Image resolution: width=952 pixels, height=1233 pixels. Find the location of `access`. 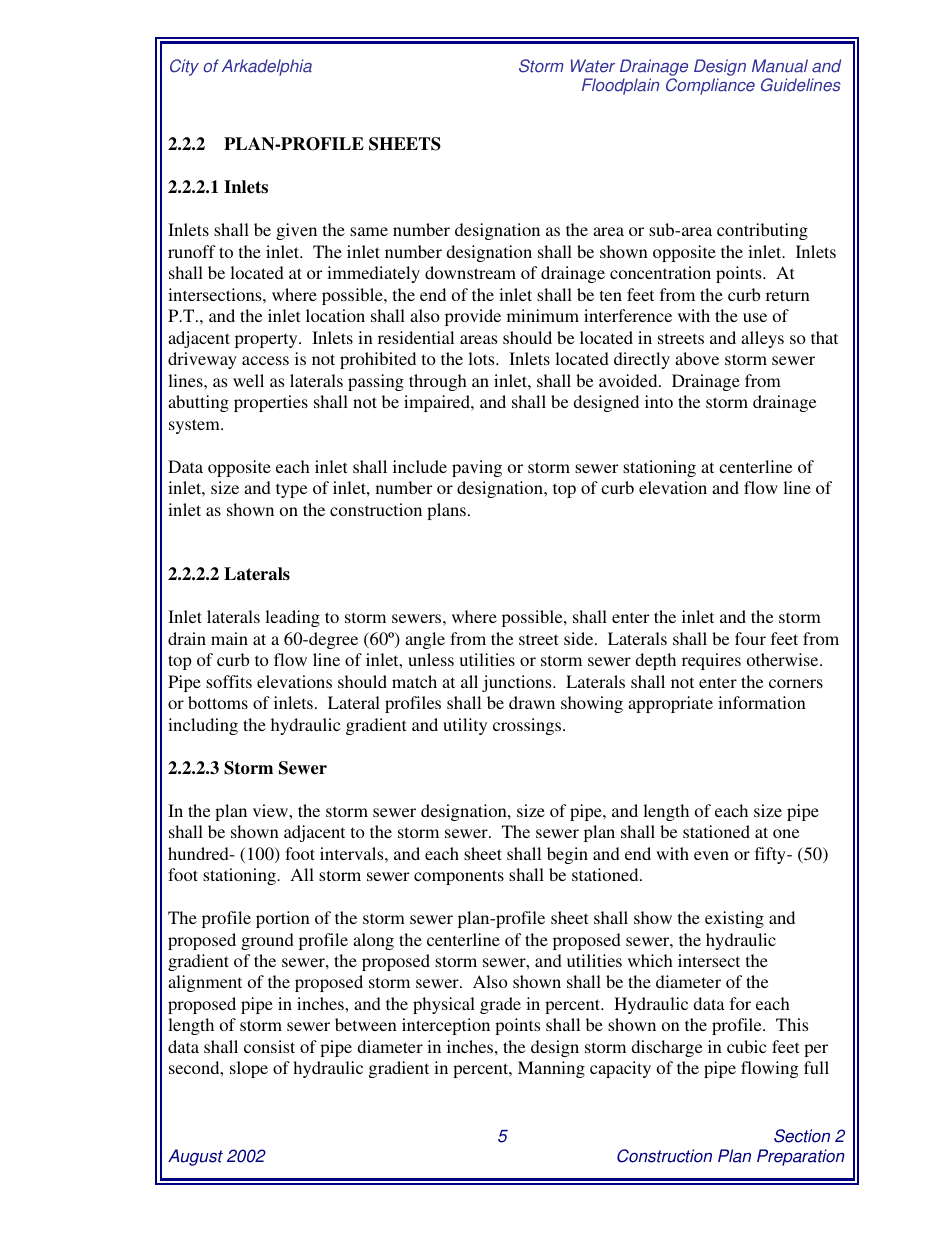

access is located at coordinates (265, 360).
